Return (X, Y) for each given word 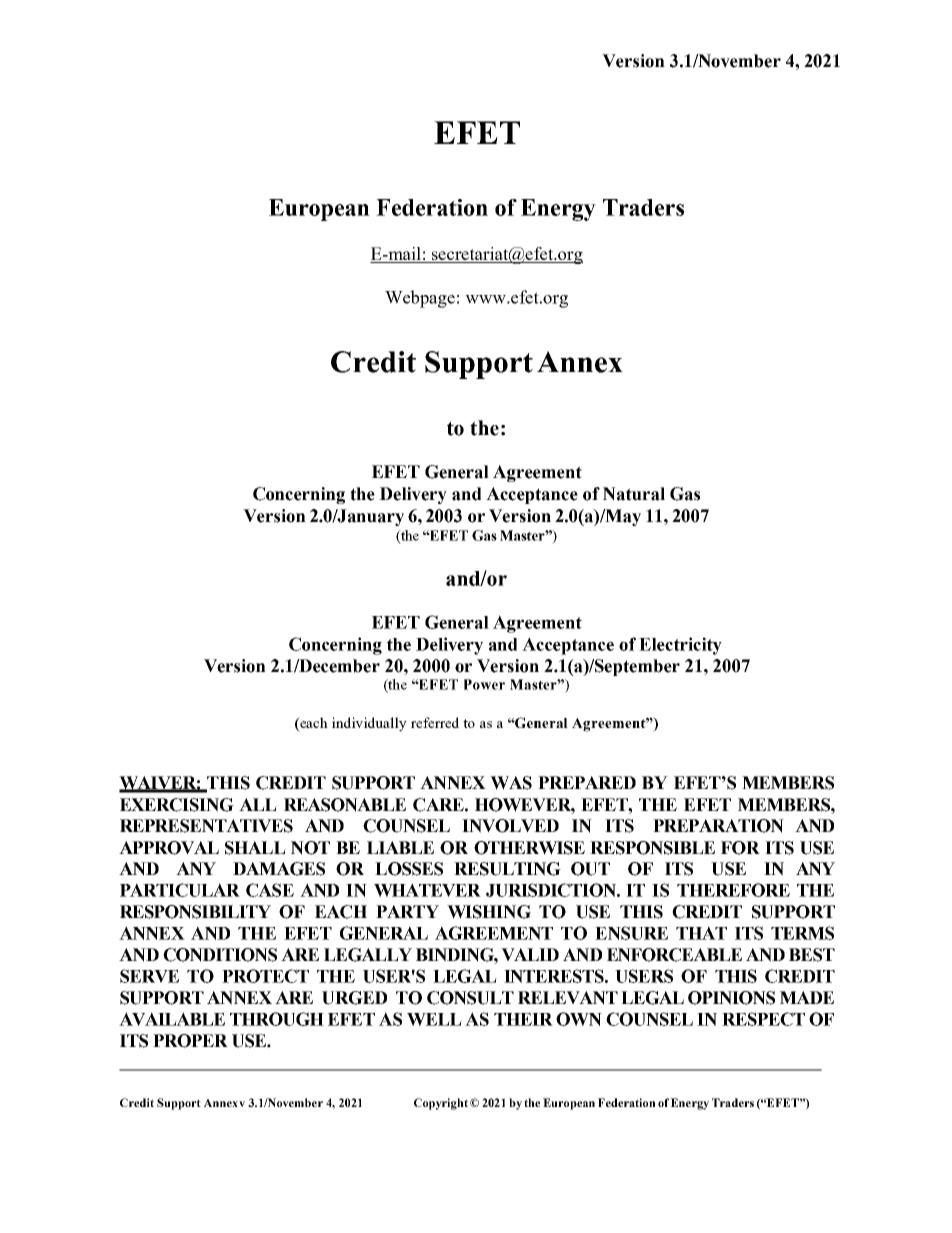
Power (484, 684)
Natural (634, 494)
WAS (511, 783)
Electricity (680, 646)
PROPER (190, 1041)
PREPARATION (718, 826)
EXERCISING (177, 805)
